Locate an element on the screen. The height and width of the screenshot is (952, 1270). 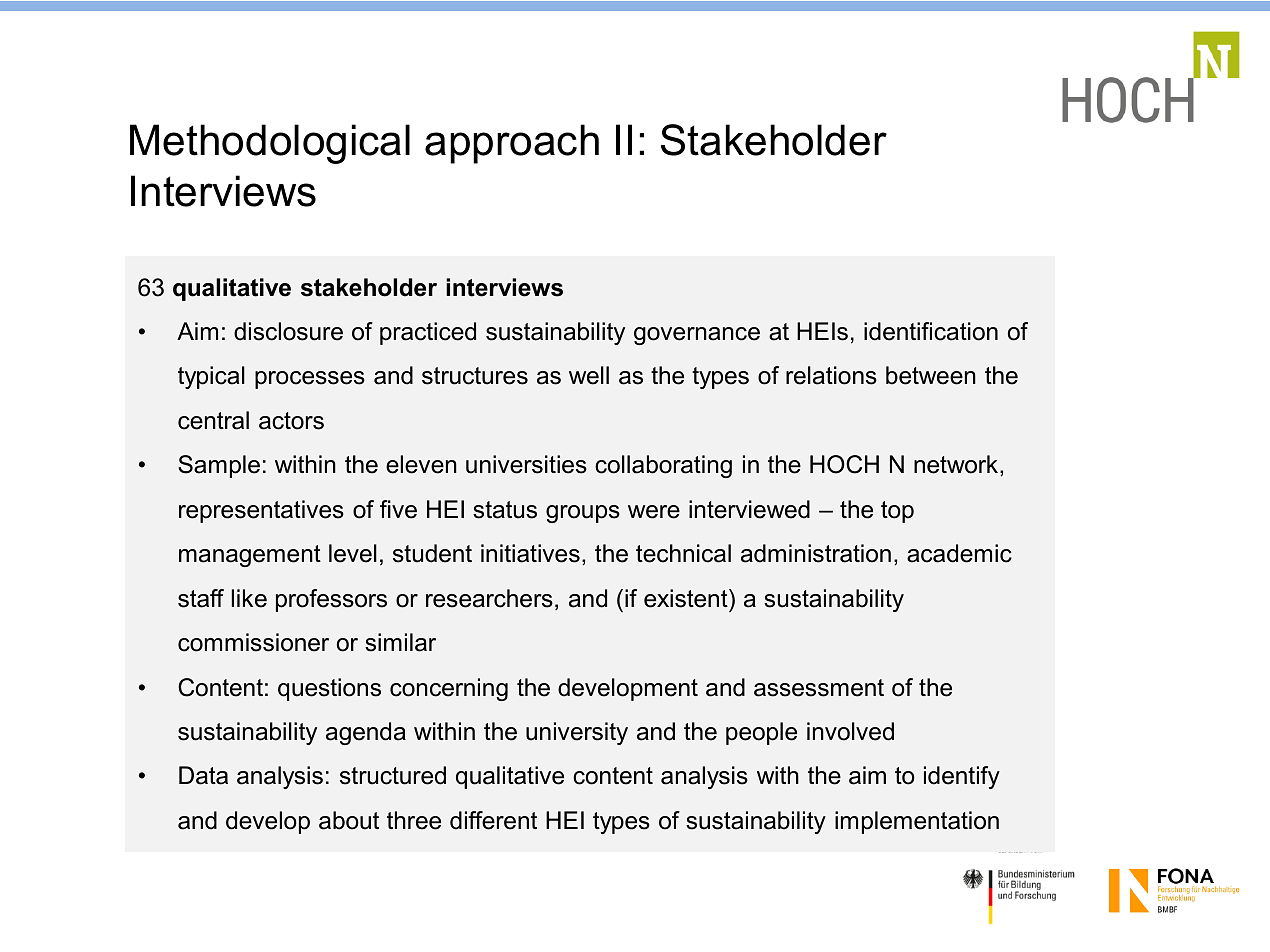
administration is located at coordinates (816, 553).
